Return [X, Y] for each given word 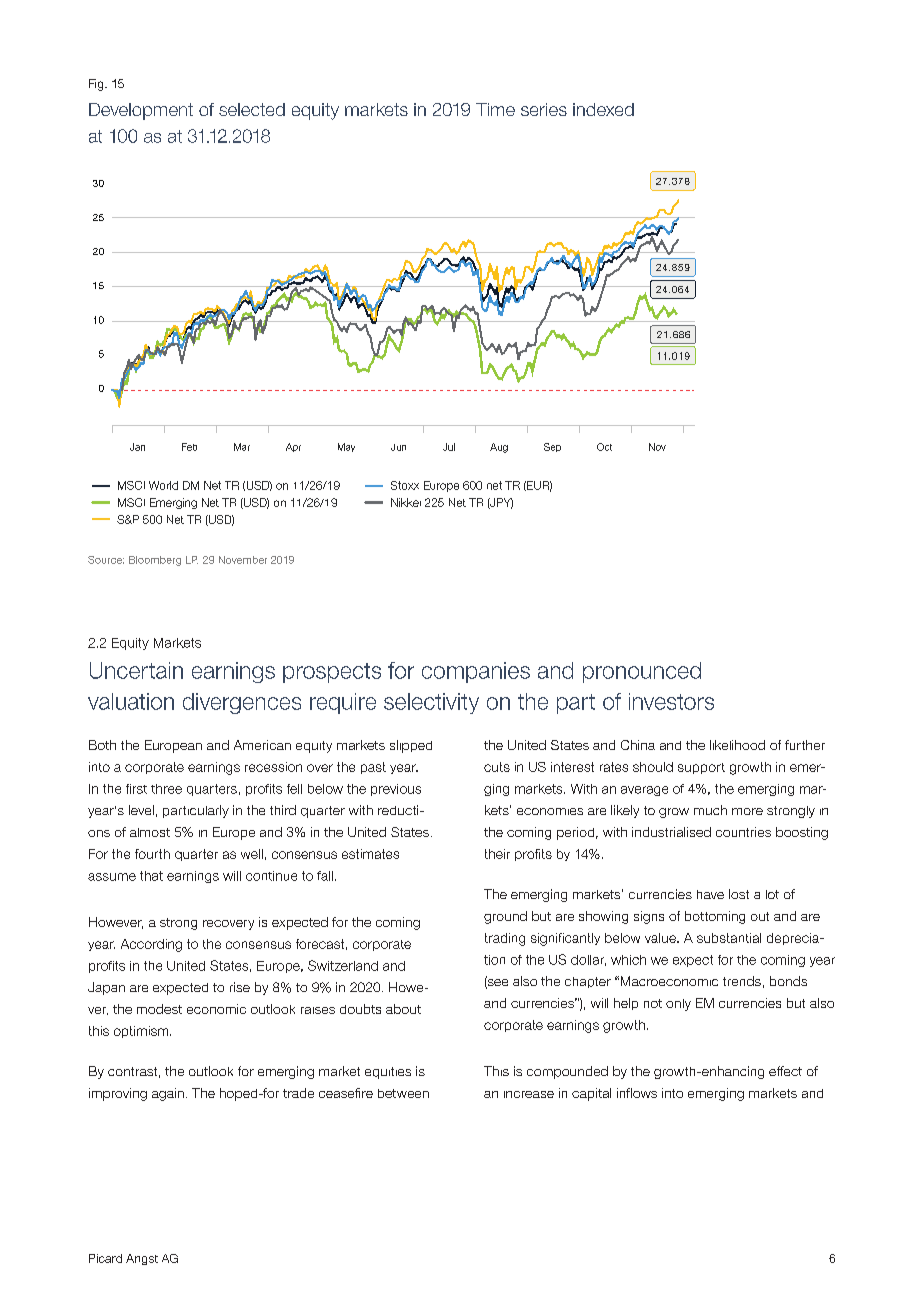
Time [495, 109]
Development [141, 111]
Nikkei [406, 502]
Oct [604, 447]
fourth [152, 854]
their [497, 854]
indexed [603, 109]
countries [743, 832]
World [163, 485]
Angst [142, 1259]
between [403, 1093]
